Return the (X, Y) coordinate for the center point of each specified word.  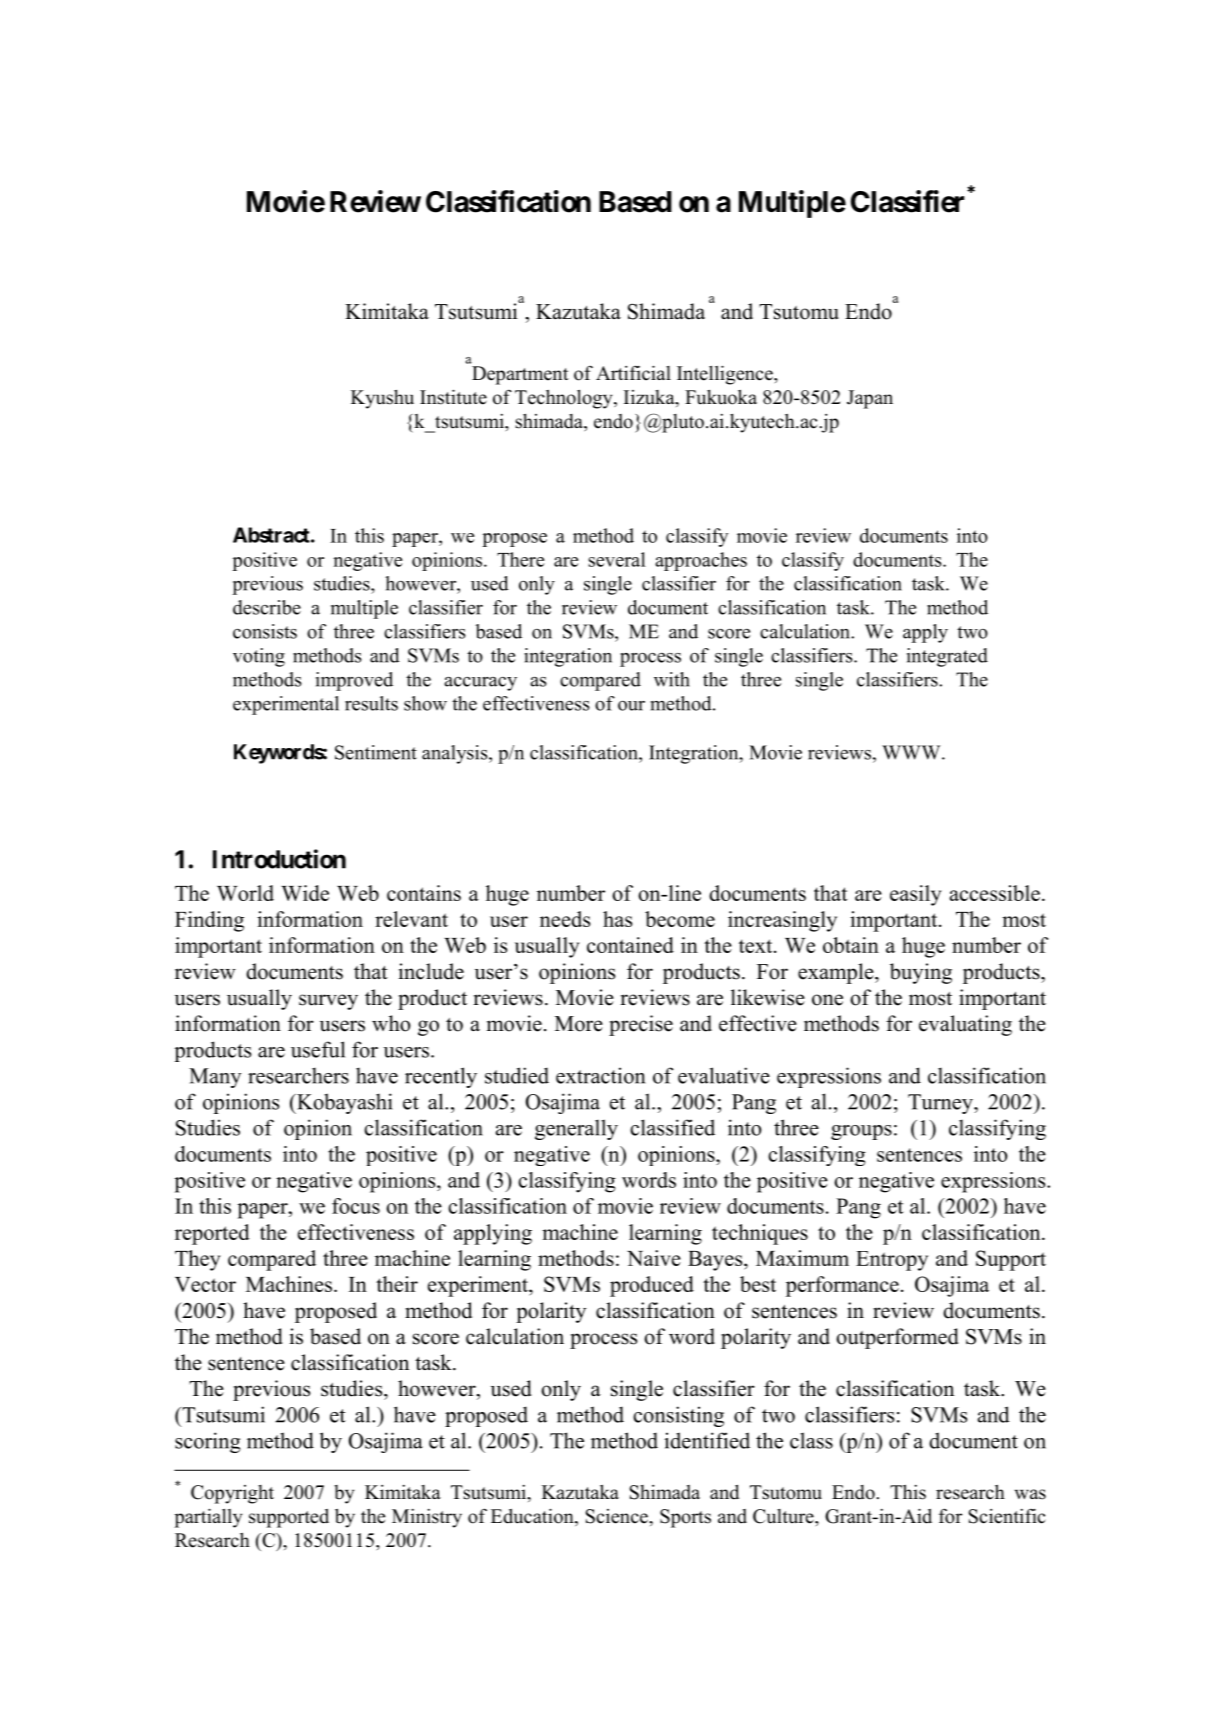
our (631, 706)
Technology (565, 399)
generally (576, 1129)
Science (618, 1516)
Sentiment (376, 752)
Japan (870, 399)
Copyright (232, 1494)
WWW (912, 752)
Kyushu (382, 399)
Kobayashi (343, 1103)
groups (861, 1132)
